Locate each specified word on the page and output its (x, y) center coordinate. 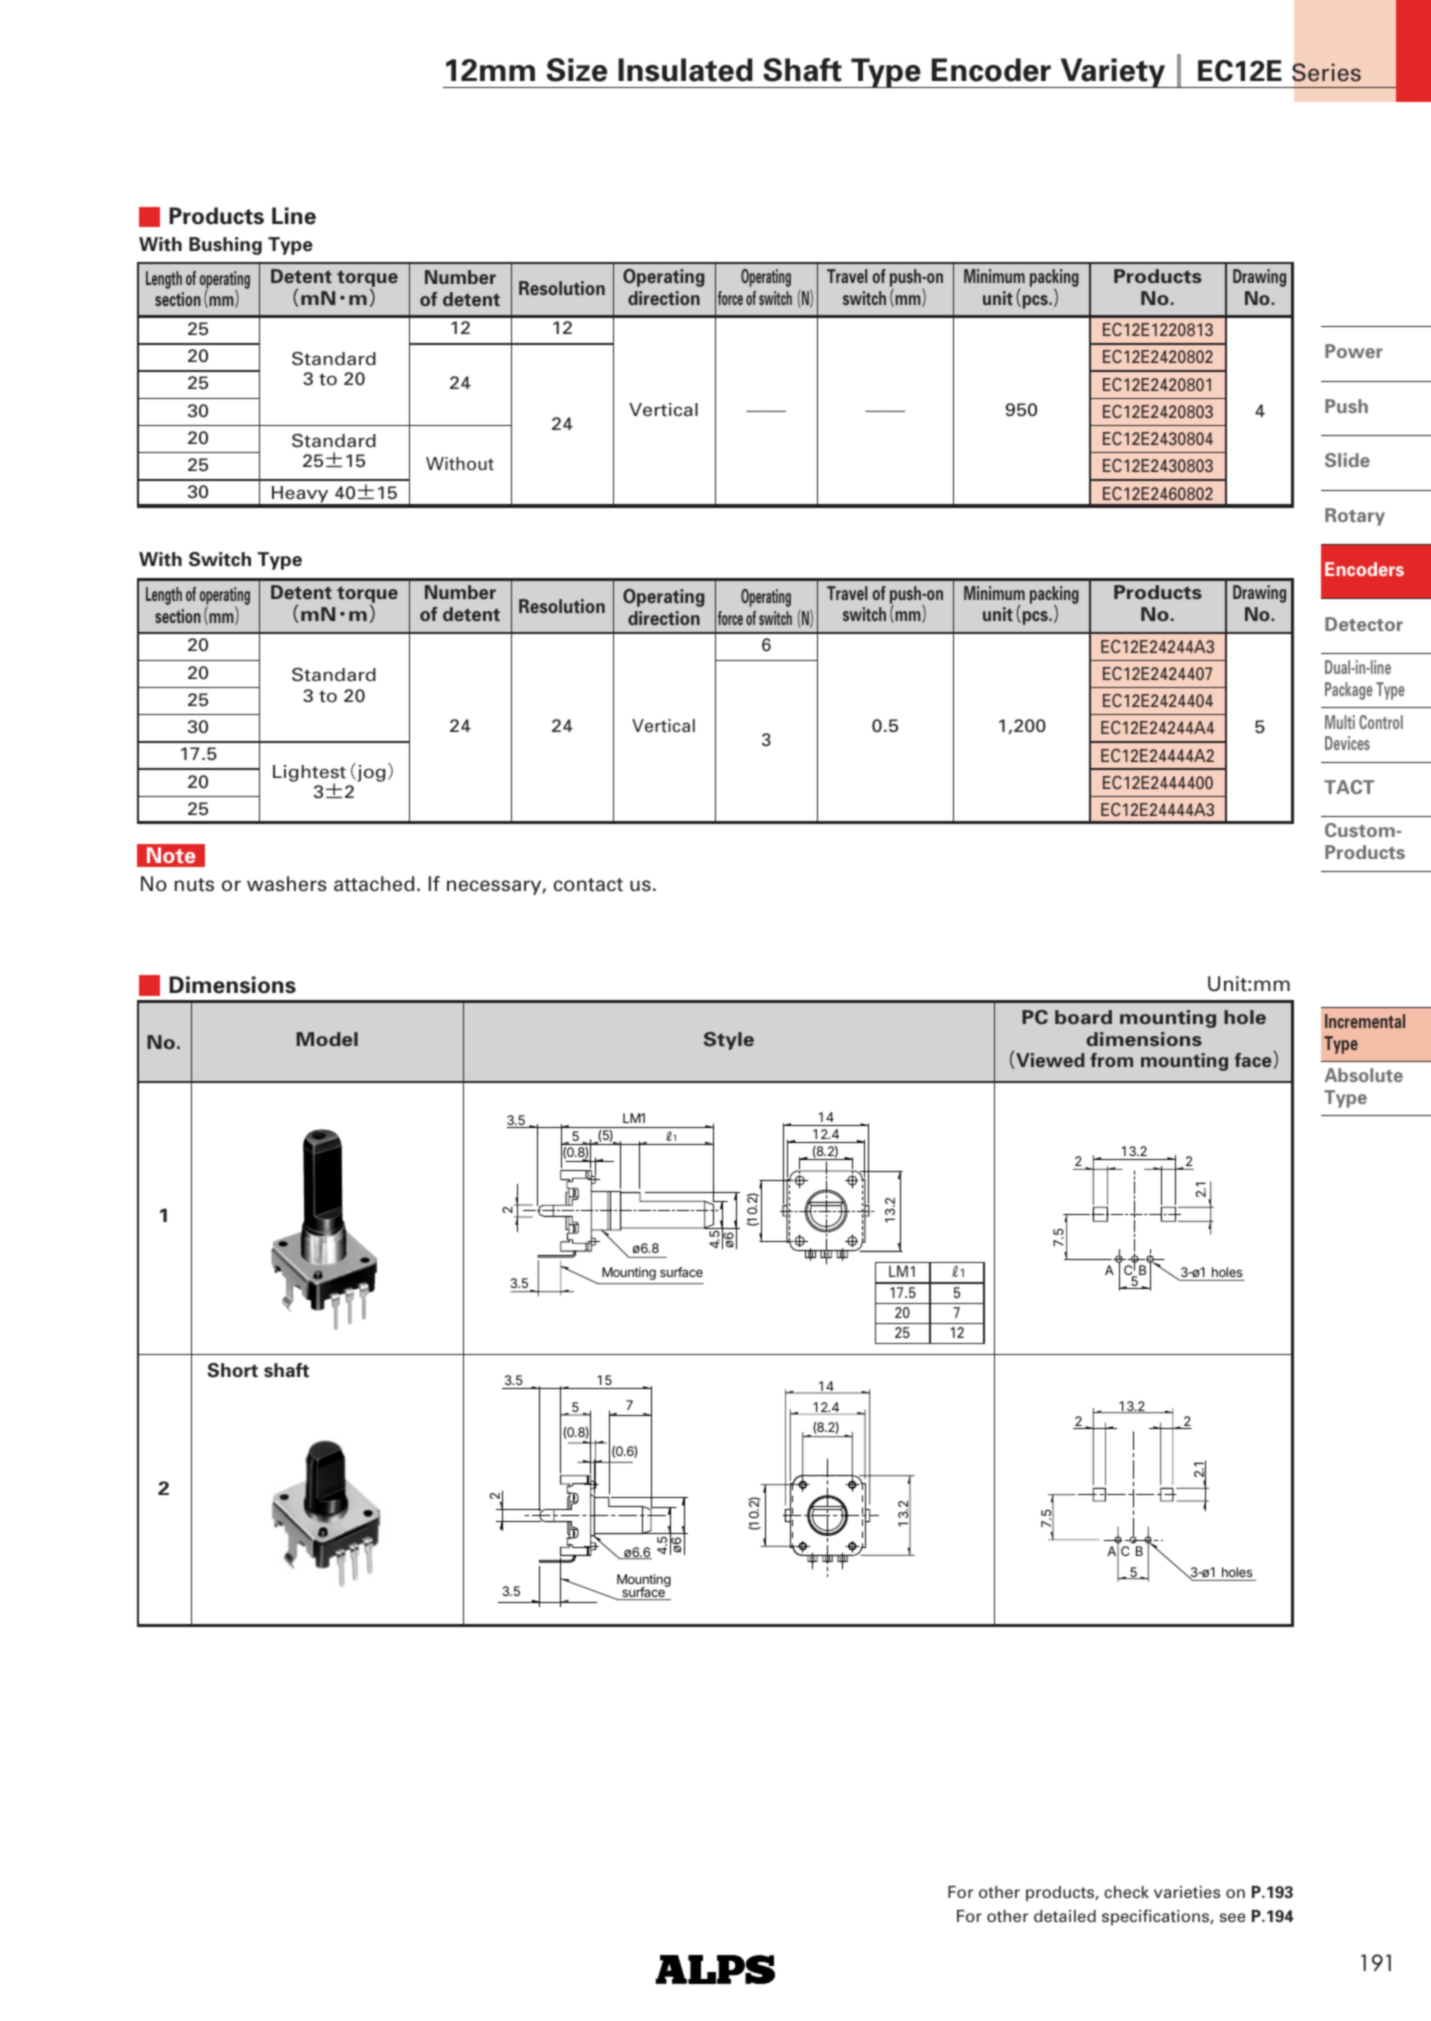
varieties (1187, 1892)
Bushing (225, 246)
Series (1326, 72)
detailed (1065, 1916)
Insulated (685, 70)
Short (233, 1370)
